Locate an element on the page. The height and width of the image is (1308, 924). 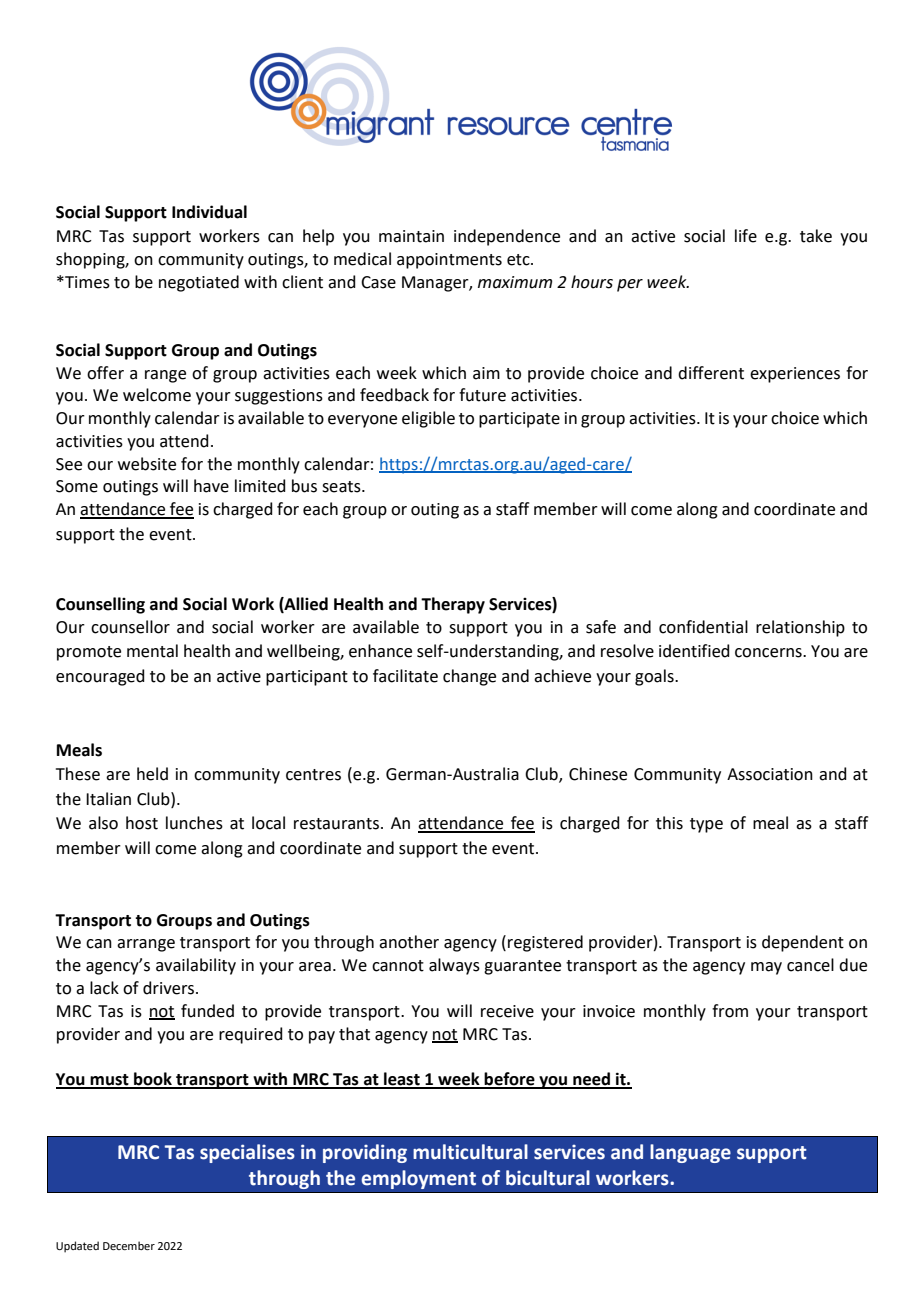
website is located at coordinates (147, 464).
